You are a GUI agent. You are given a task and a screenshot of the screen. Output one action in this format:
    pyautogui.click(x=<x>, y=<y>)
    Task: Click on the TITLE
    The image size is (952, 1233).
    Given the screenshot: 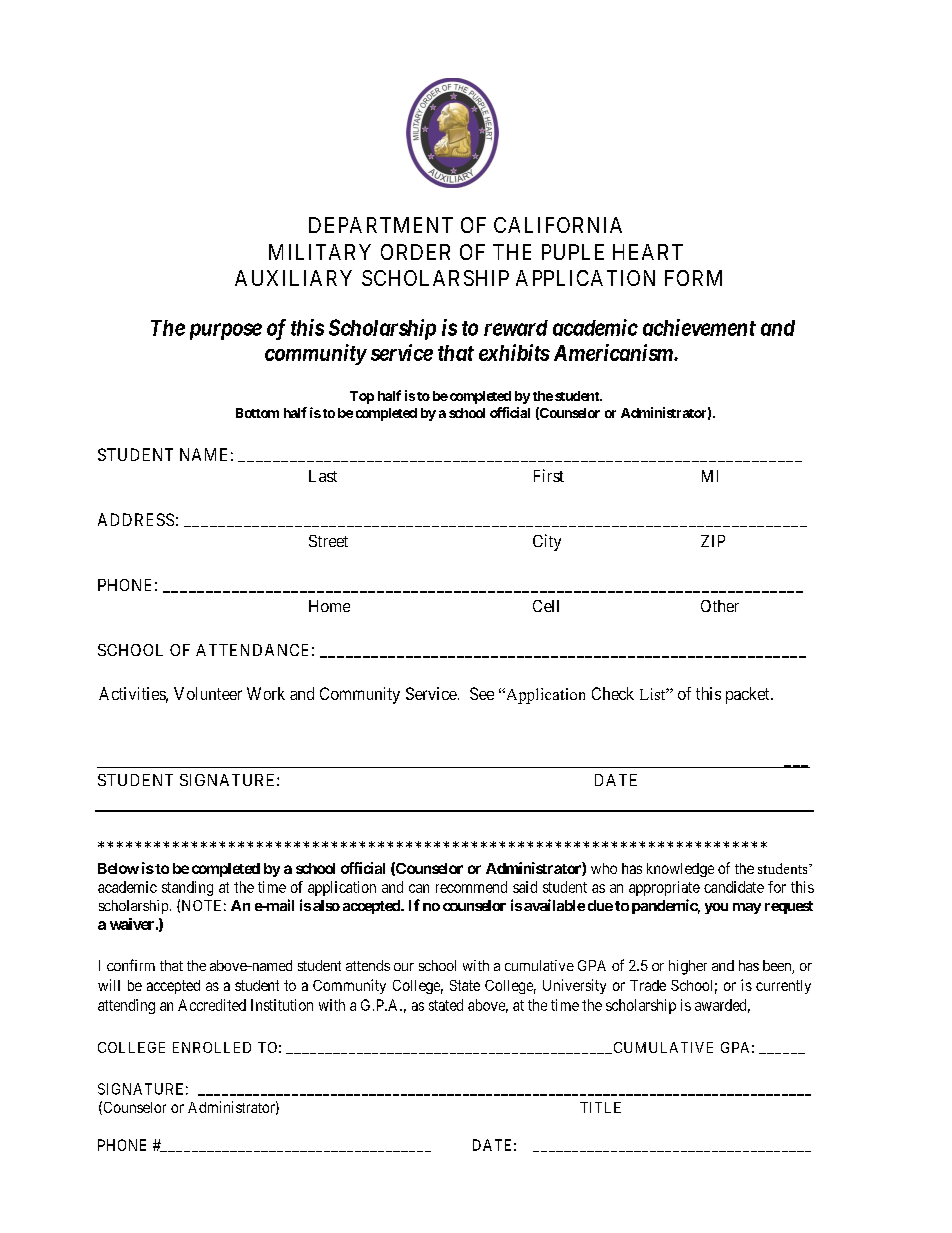 What is the action you would take?
    pyautogui.click(x=600, y=1107)
